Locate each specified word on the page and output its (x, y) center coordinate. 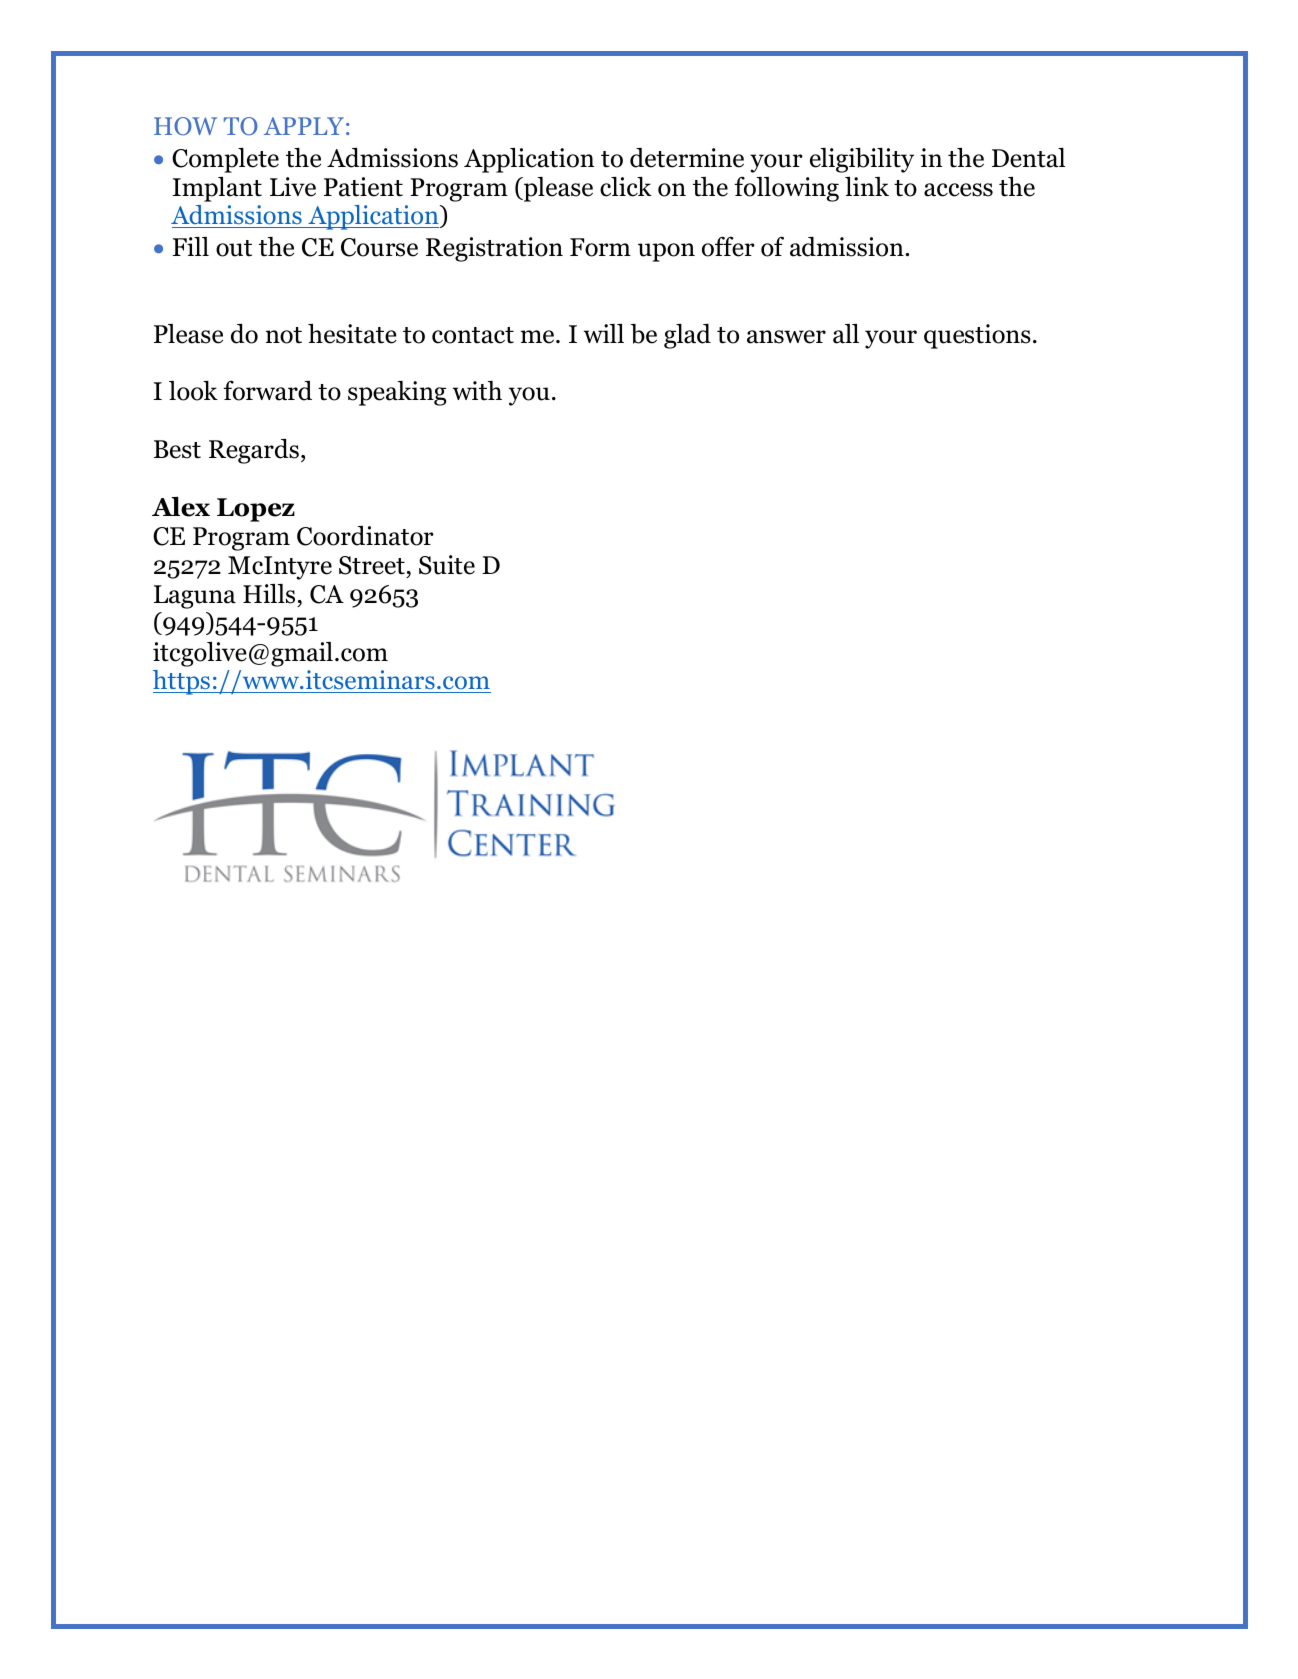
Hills (269, 594)
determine (687, 158)
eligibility (862, 160)
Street (372, 565)
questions (977, 336)
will (604, 333)
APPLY (304, 126)
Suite (447, 565)
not (284, 335)
